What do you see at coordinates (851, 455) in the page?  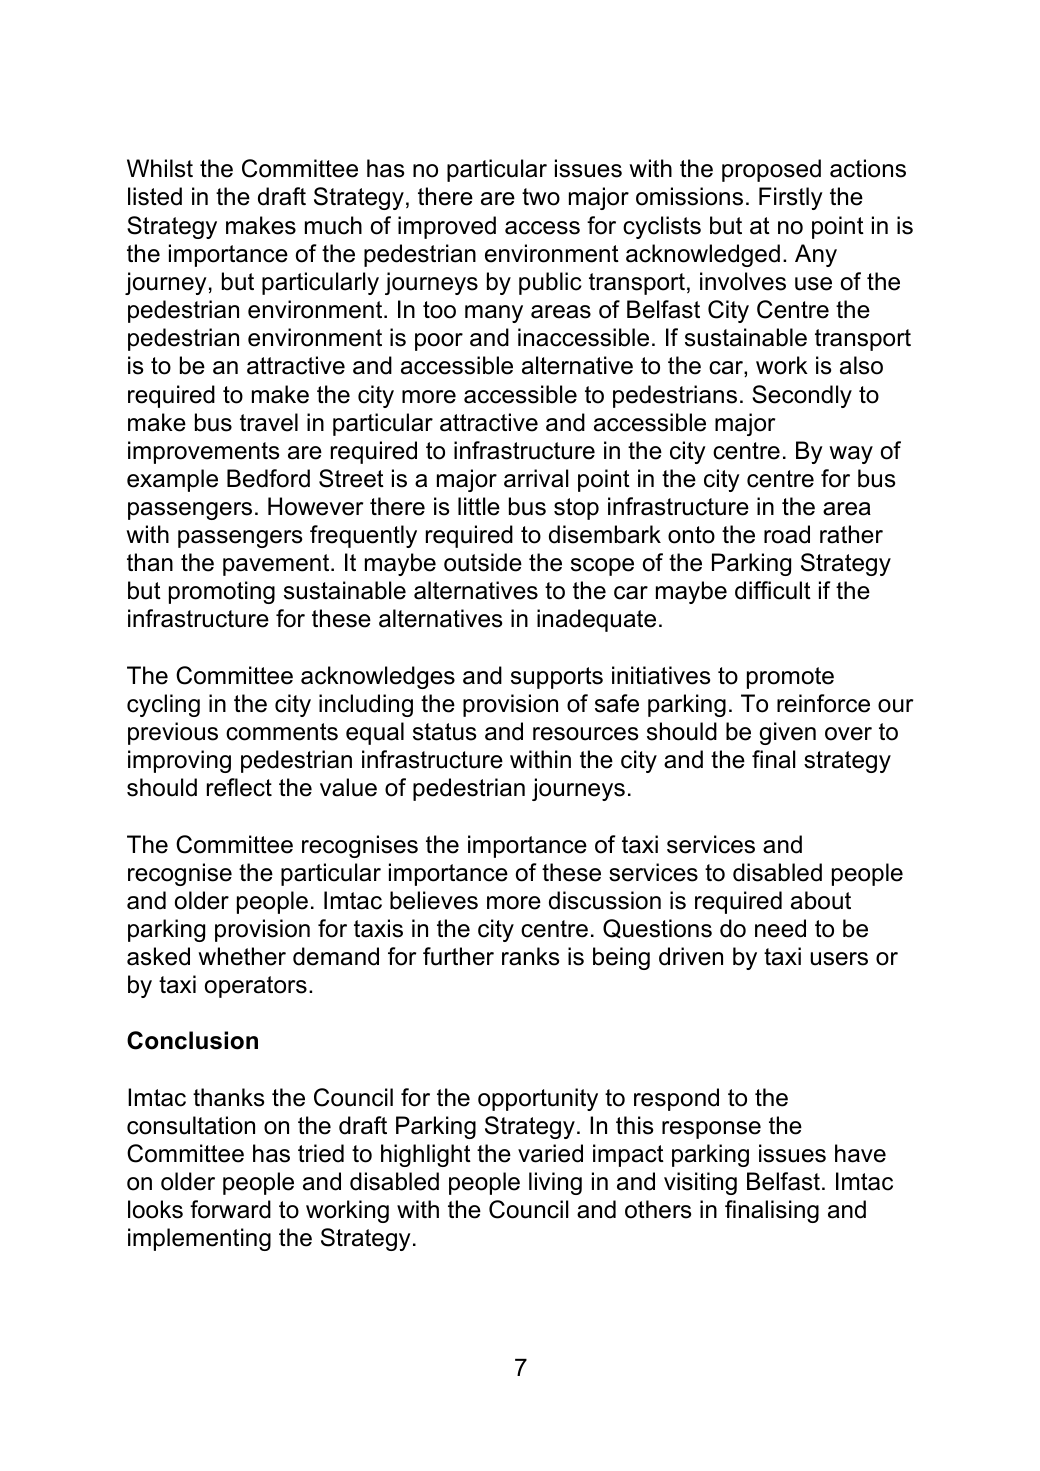 I see `way` at bounding box center [851, 455].
